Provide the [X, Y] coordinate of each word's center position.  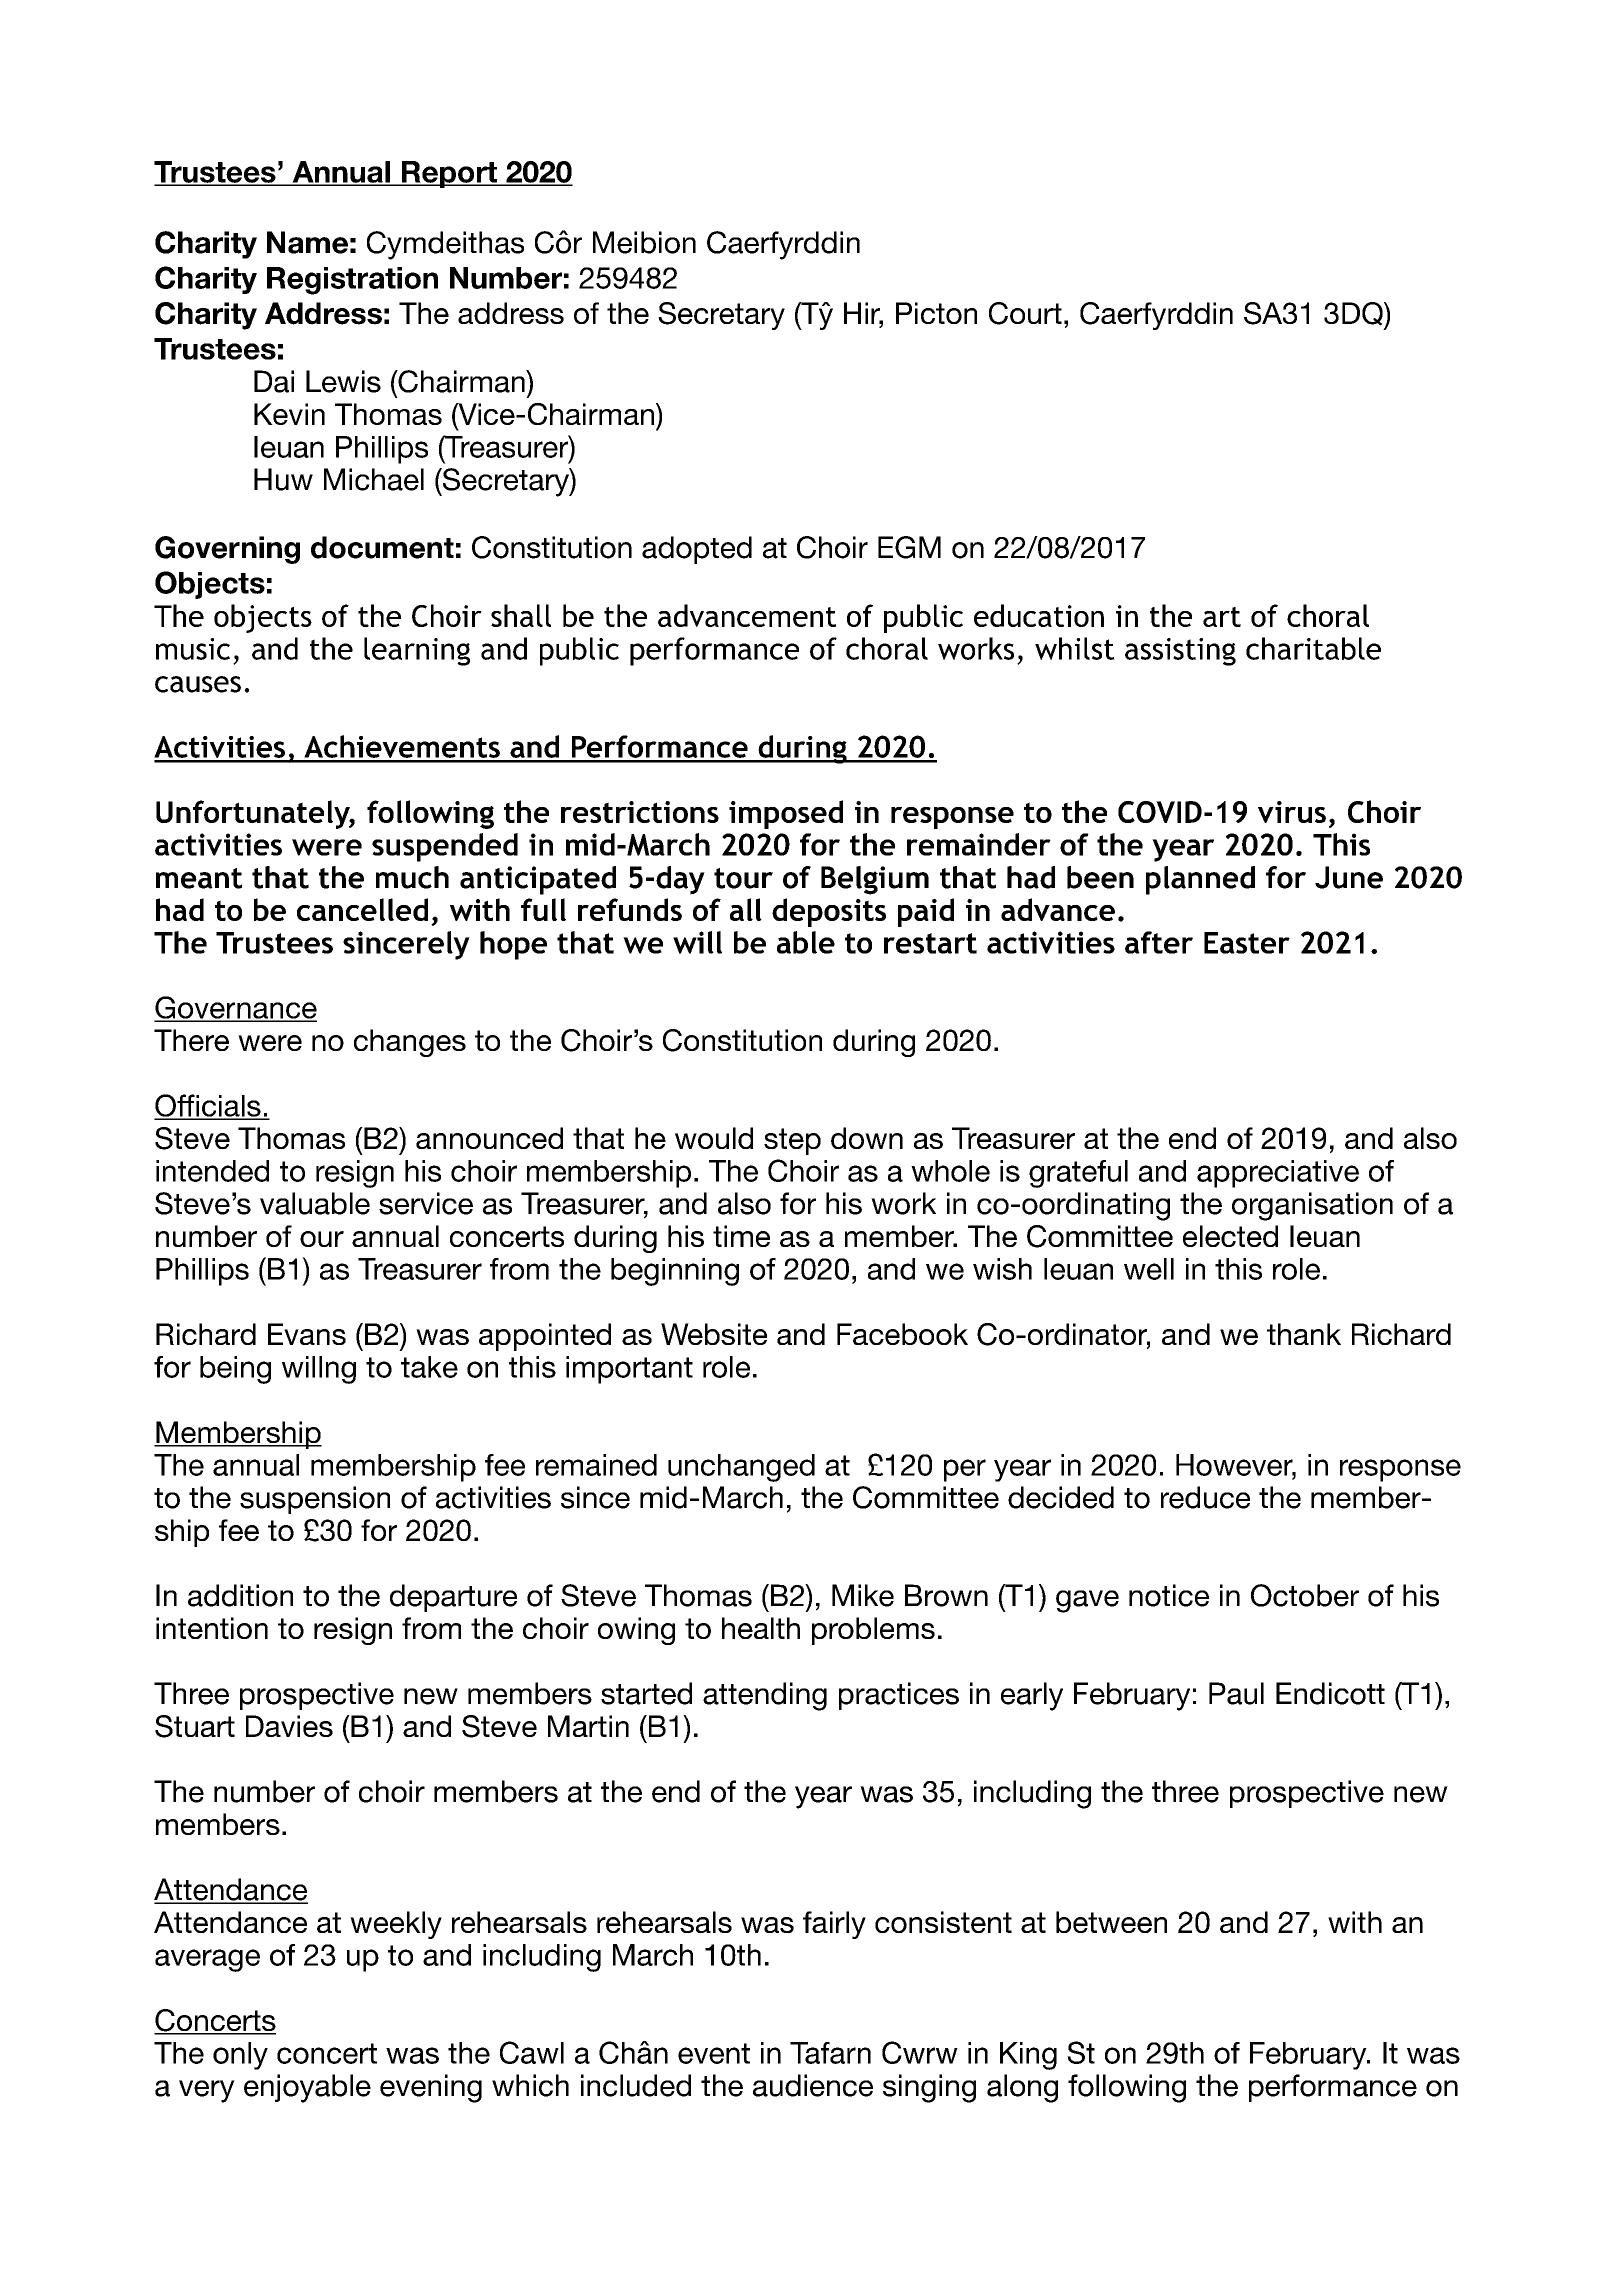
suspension [315, 1500]
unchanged [741, 1468]
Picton [936, 313]
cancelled [362, 909]
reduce [1205, 1497]
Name [307, 242]
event [714, 2053]
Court [1025, 313]
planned [1200, 880]
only [240, 2056]
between [1111, 1922]
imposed [786, 814]
